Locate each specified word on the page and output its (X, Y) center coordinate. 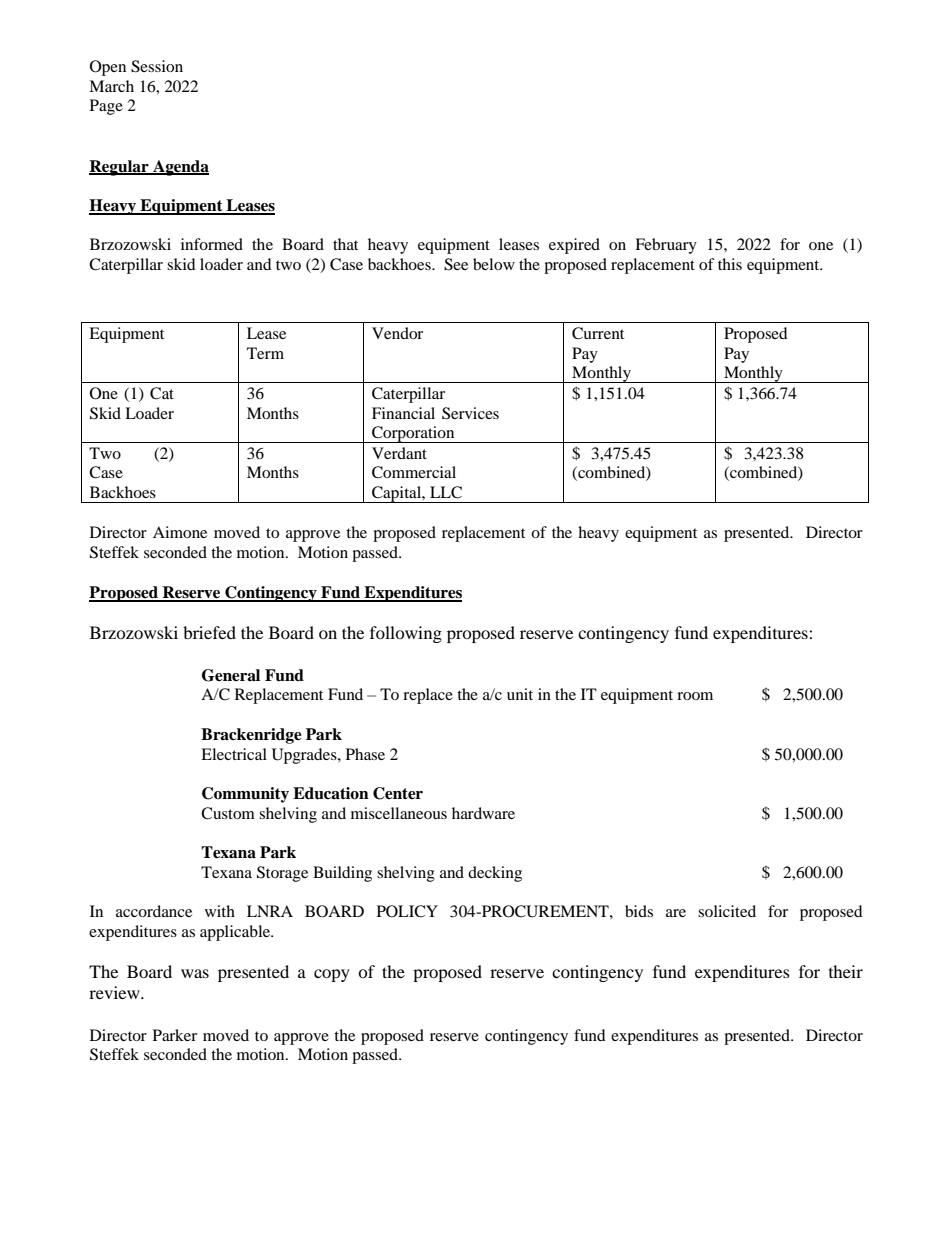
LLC (446, 492)
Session (157, 66)
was (195, 973)
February (666, 246)
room (695, 696)
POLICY (407, 911)
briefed (209, 632)
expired (574, 246)
